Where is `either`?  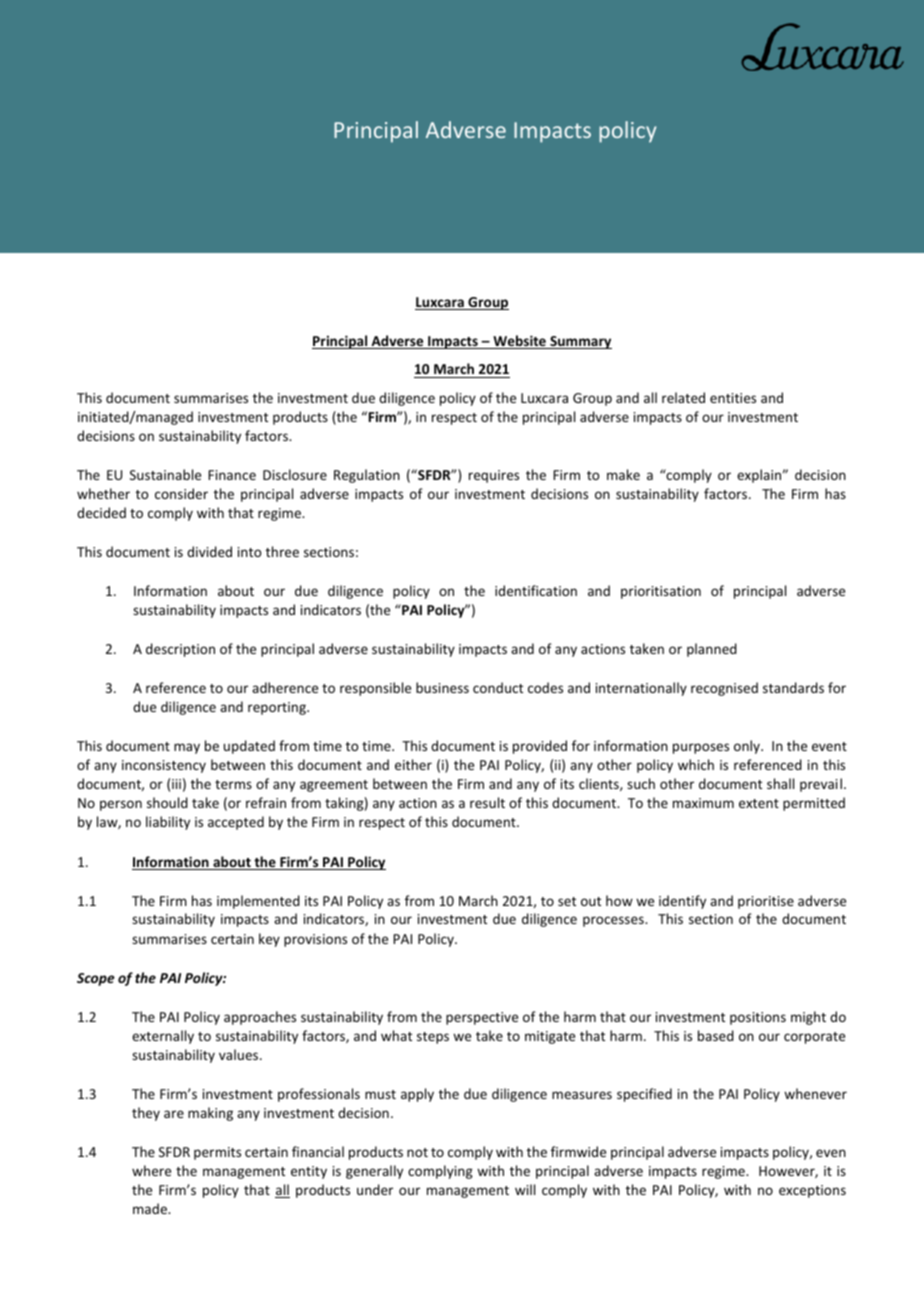 either is located at coordinates (413, 764).
